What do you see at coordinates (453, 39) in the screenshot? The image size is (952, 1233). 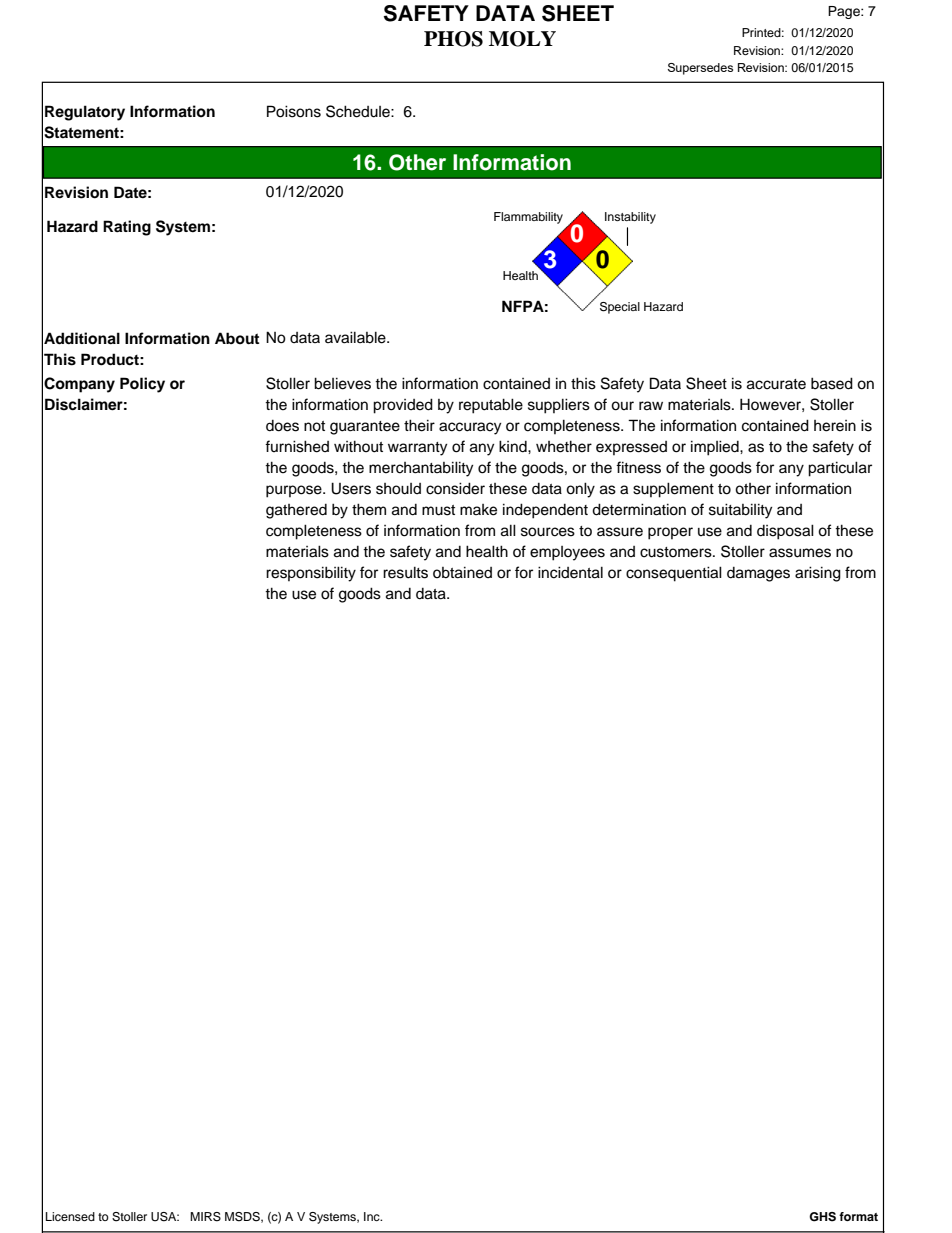 I see `PHOS` at bounding box center [453, 39].
